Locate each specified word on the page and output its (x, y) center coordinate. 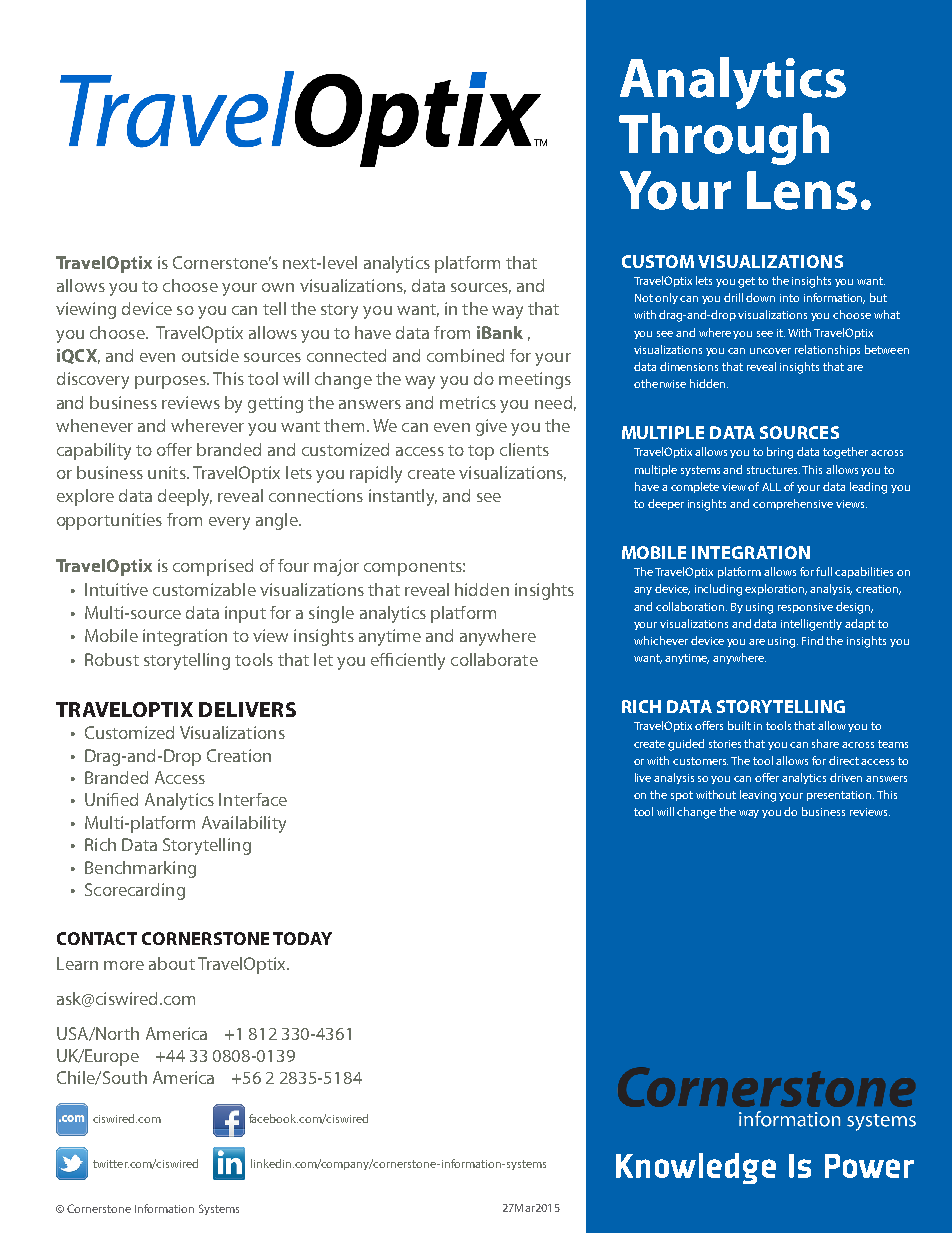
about (172, 963)
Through (724, 139)
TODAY (302, 938)
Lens (802, 190)
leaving (758, 796)
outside (210, 355)
